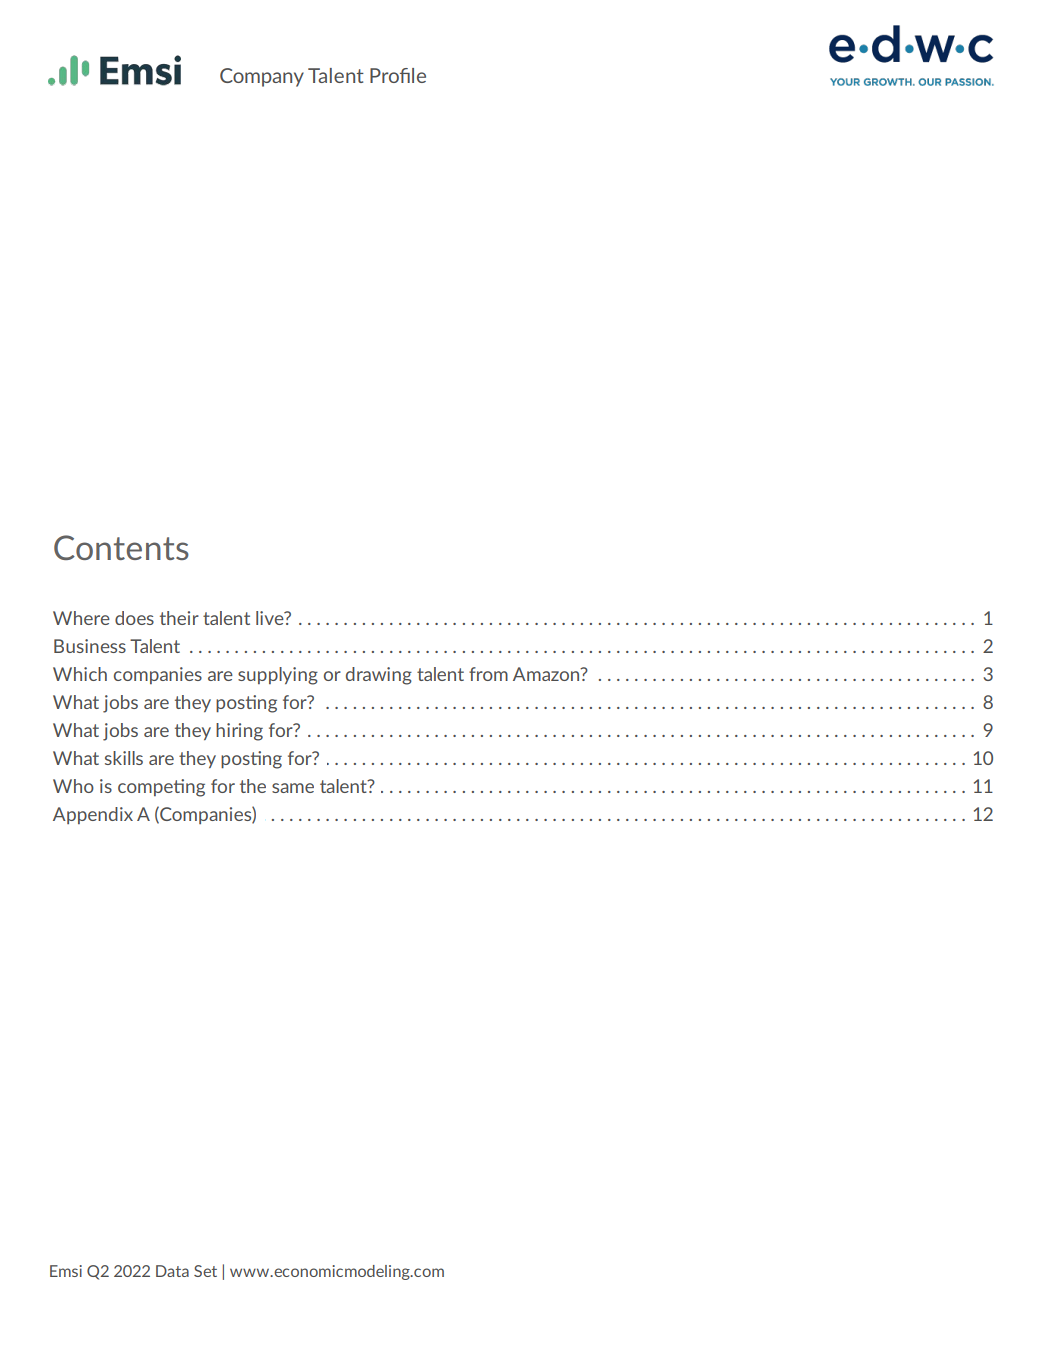 This page has width=1049, height=1358. I want to click on from, so click(488, 674).
